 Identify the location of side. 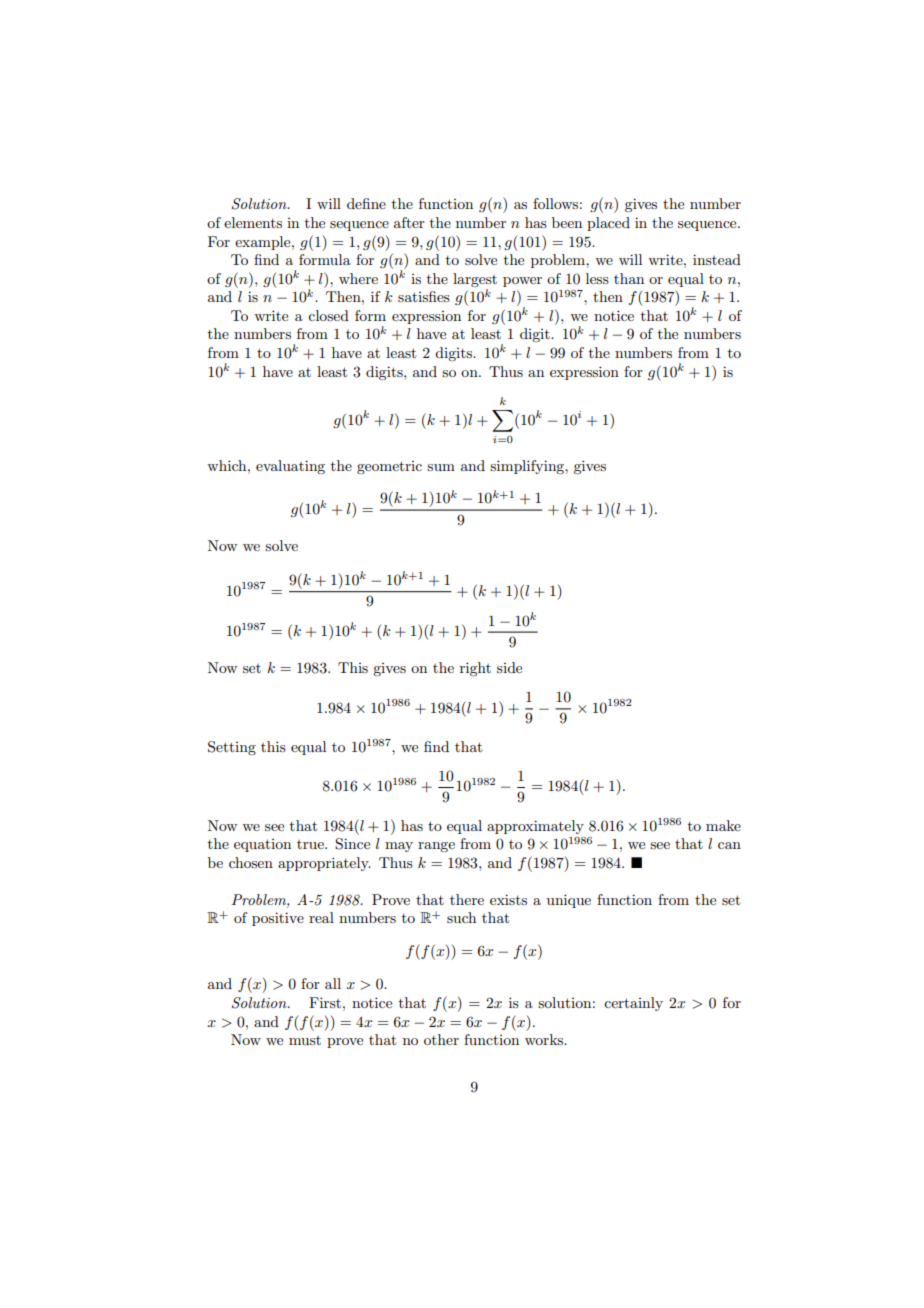
(509, 667).
